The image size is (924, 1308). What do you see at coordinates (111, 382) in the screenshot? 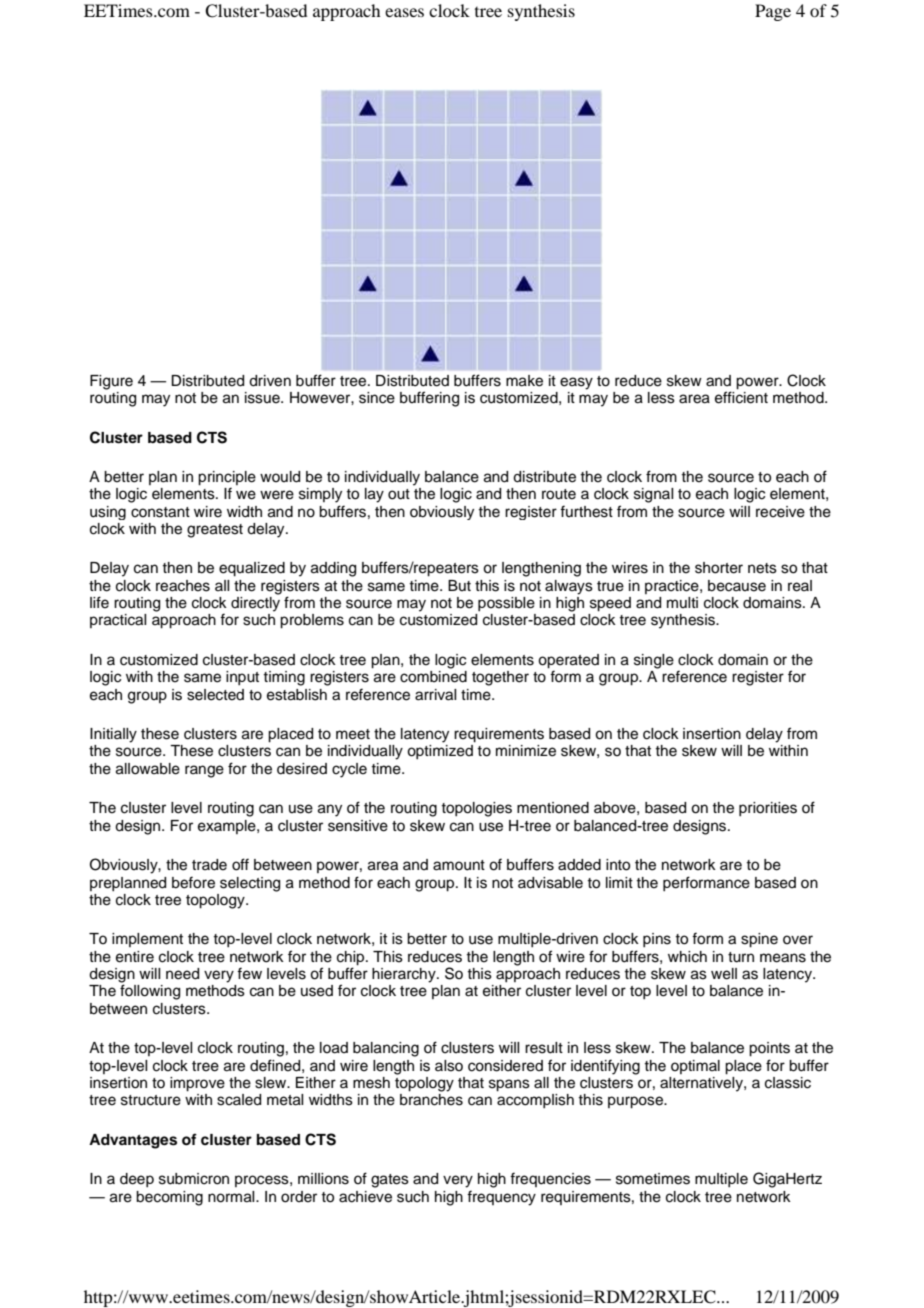
I see `Figure` at bounding box center [111, 382].
